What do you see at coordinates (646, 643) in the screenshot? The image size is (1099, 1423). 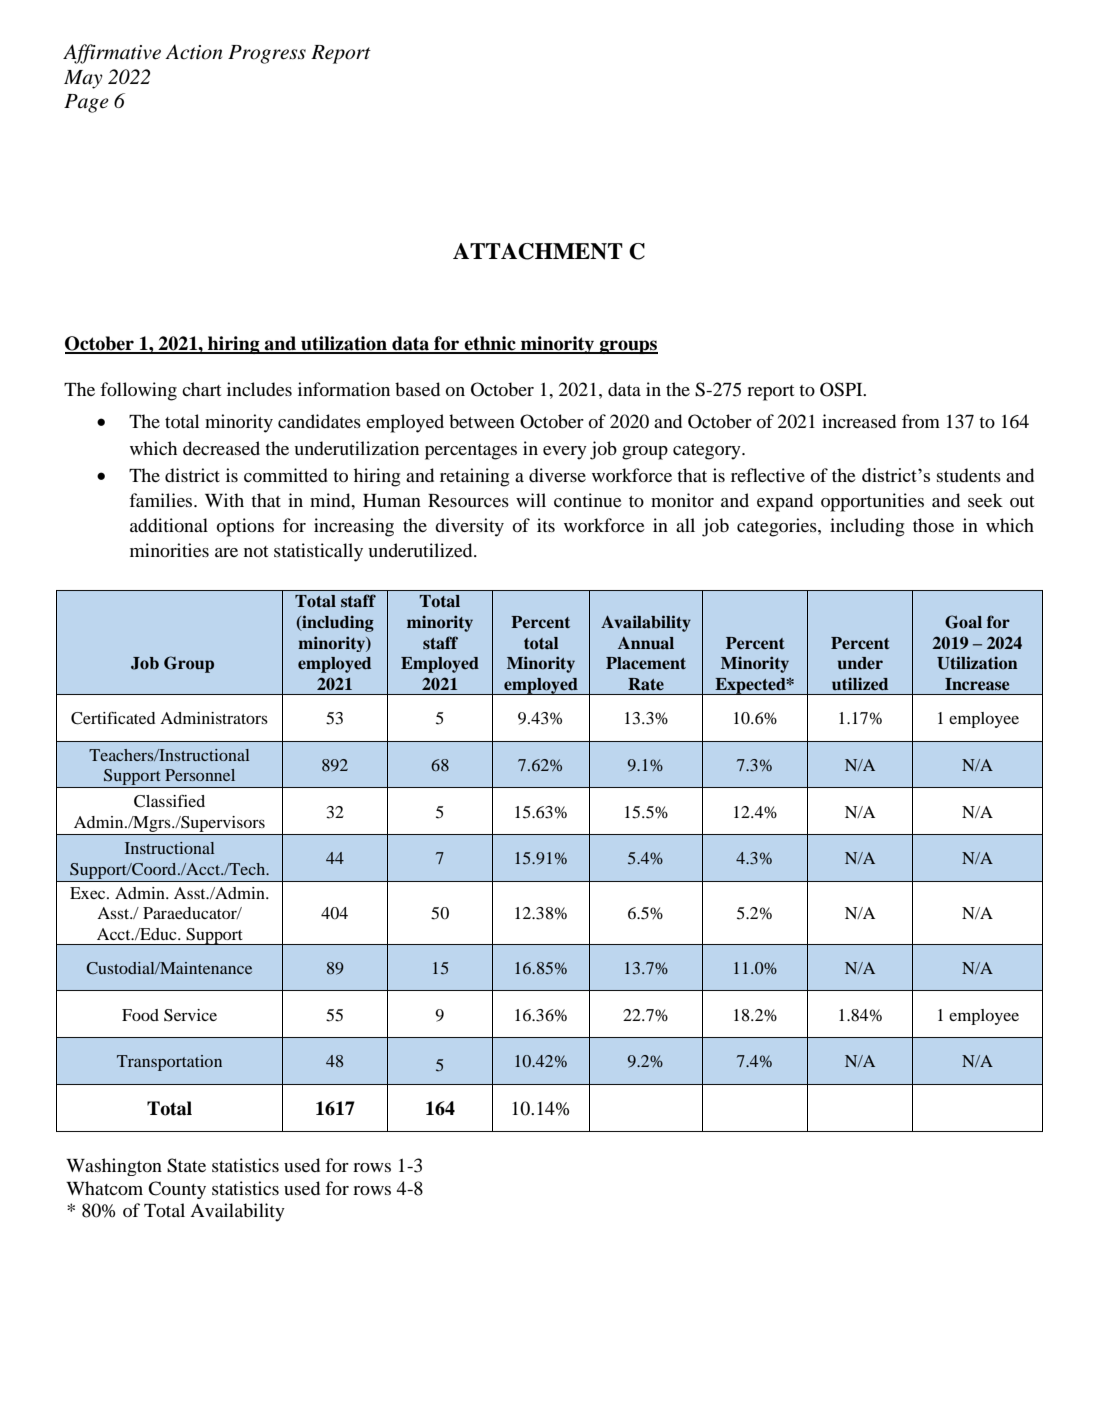 I see `Annual` at bounding box center [646, 643].
